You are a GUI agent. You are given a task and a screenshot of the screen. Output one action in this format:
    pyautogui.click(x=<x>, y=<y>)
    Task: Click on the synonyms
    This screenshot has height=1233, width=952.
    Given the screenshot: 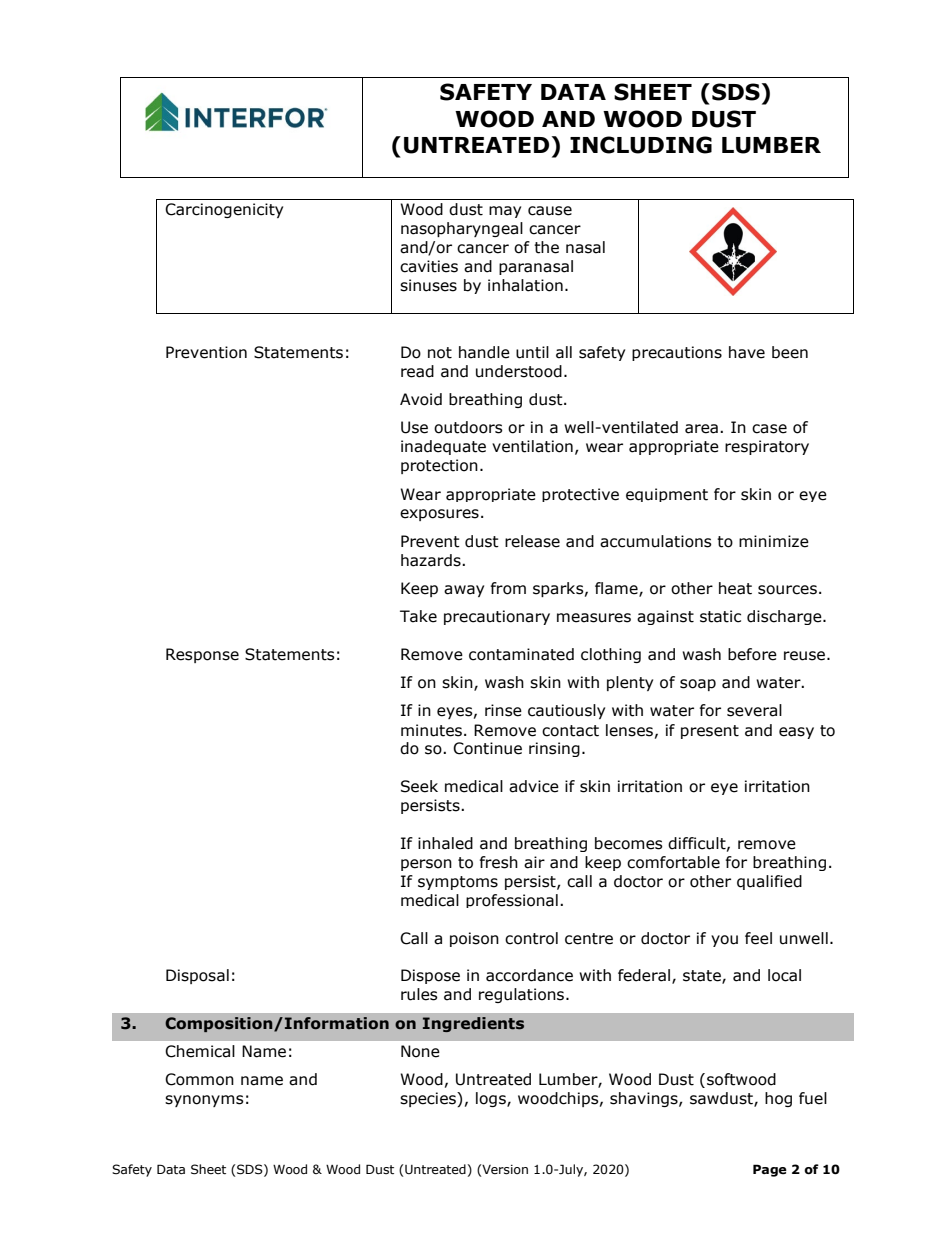 What is the action you would take?
    pyautogui.click(x=204, y=1101)
